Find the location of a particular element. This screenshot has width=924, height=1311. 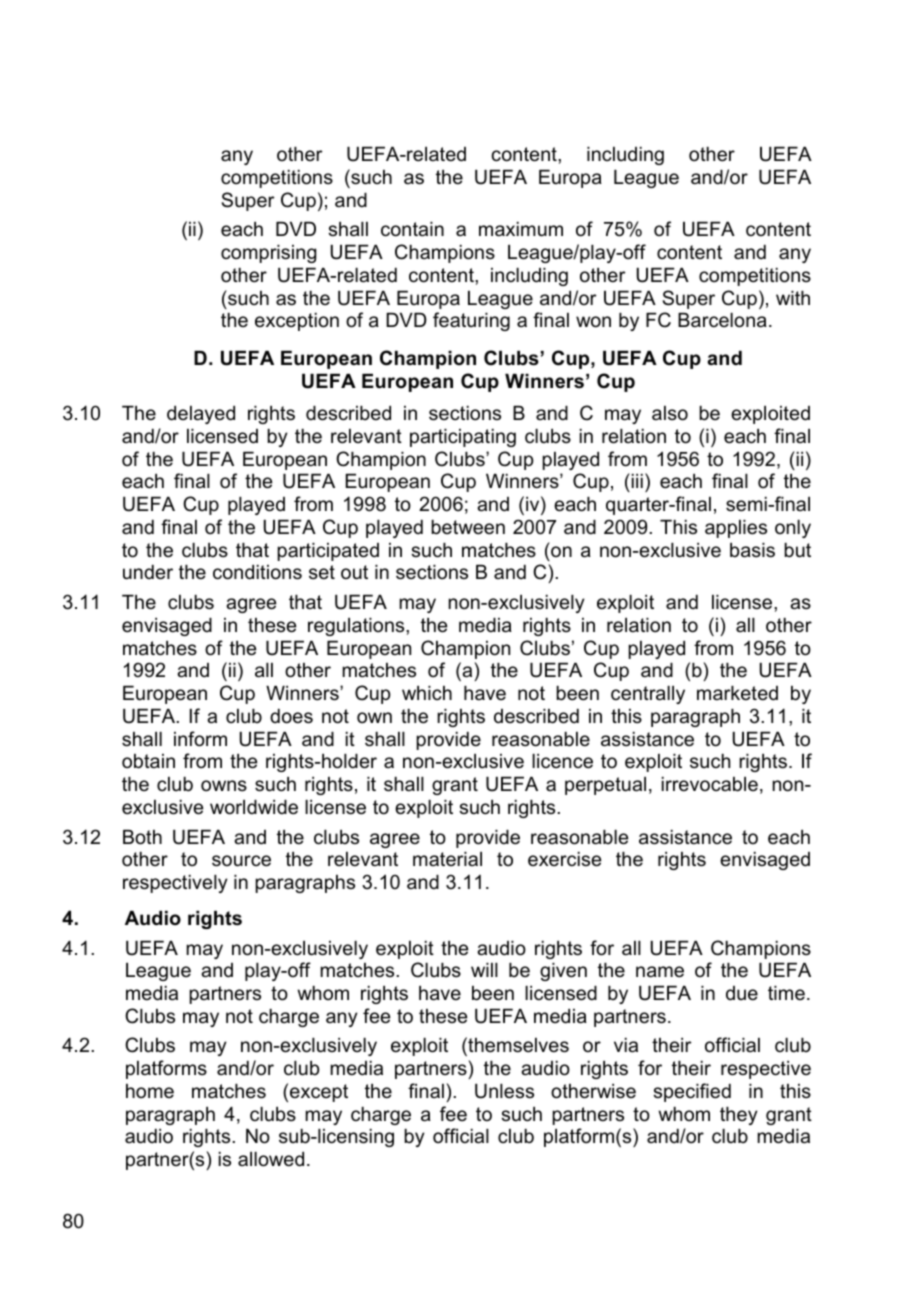

Barcelona is located at coordinates (722, 320).
